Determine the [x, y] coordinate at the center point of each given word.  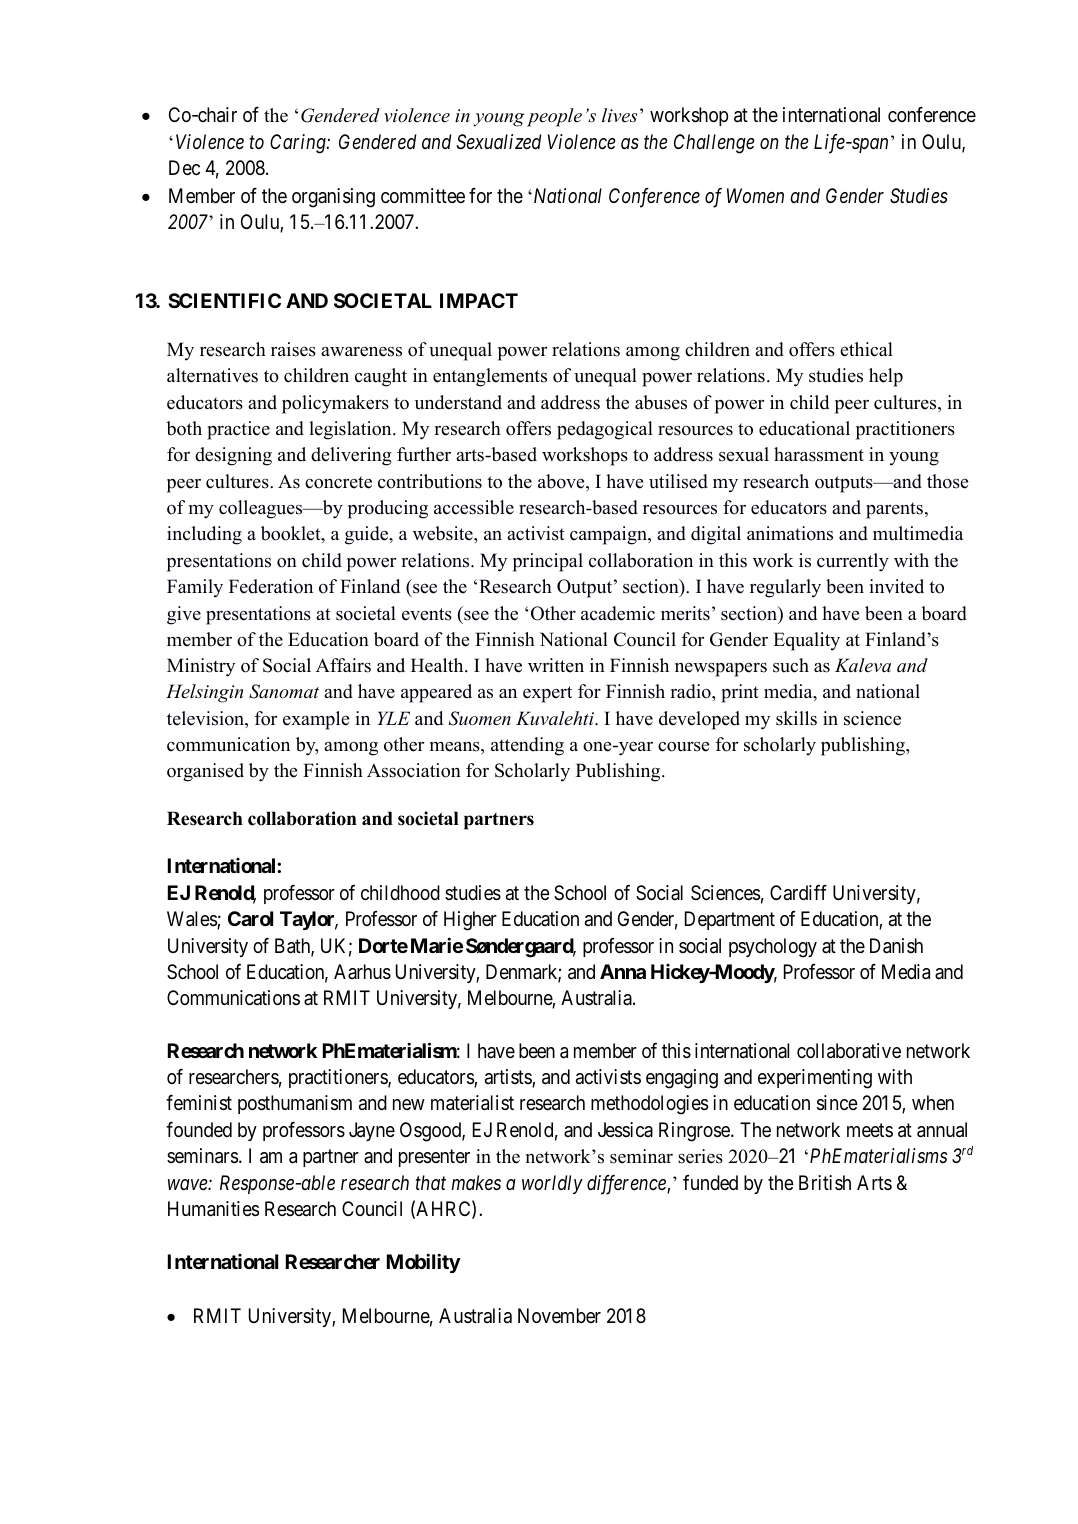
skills [796, 718]
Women [755, 195]
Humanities [213, 1209]
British [825, 1182]
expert [547, 694]
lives [619, 115]
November [559, 1315]
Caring [299, 144]
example [316, 720]
